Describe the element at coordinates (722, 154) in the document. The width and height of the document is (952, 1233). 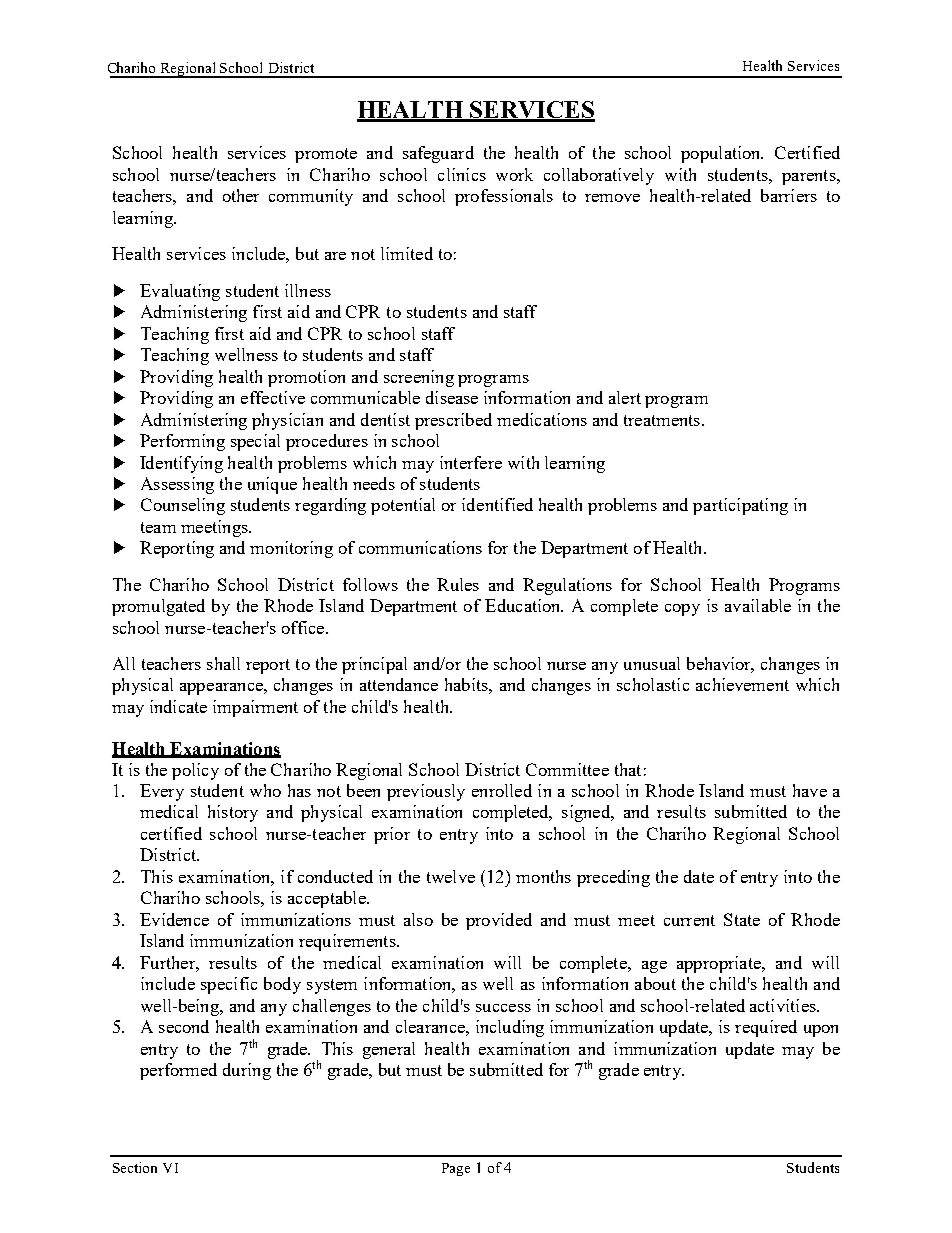
I see `population` at that location.
